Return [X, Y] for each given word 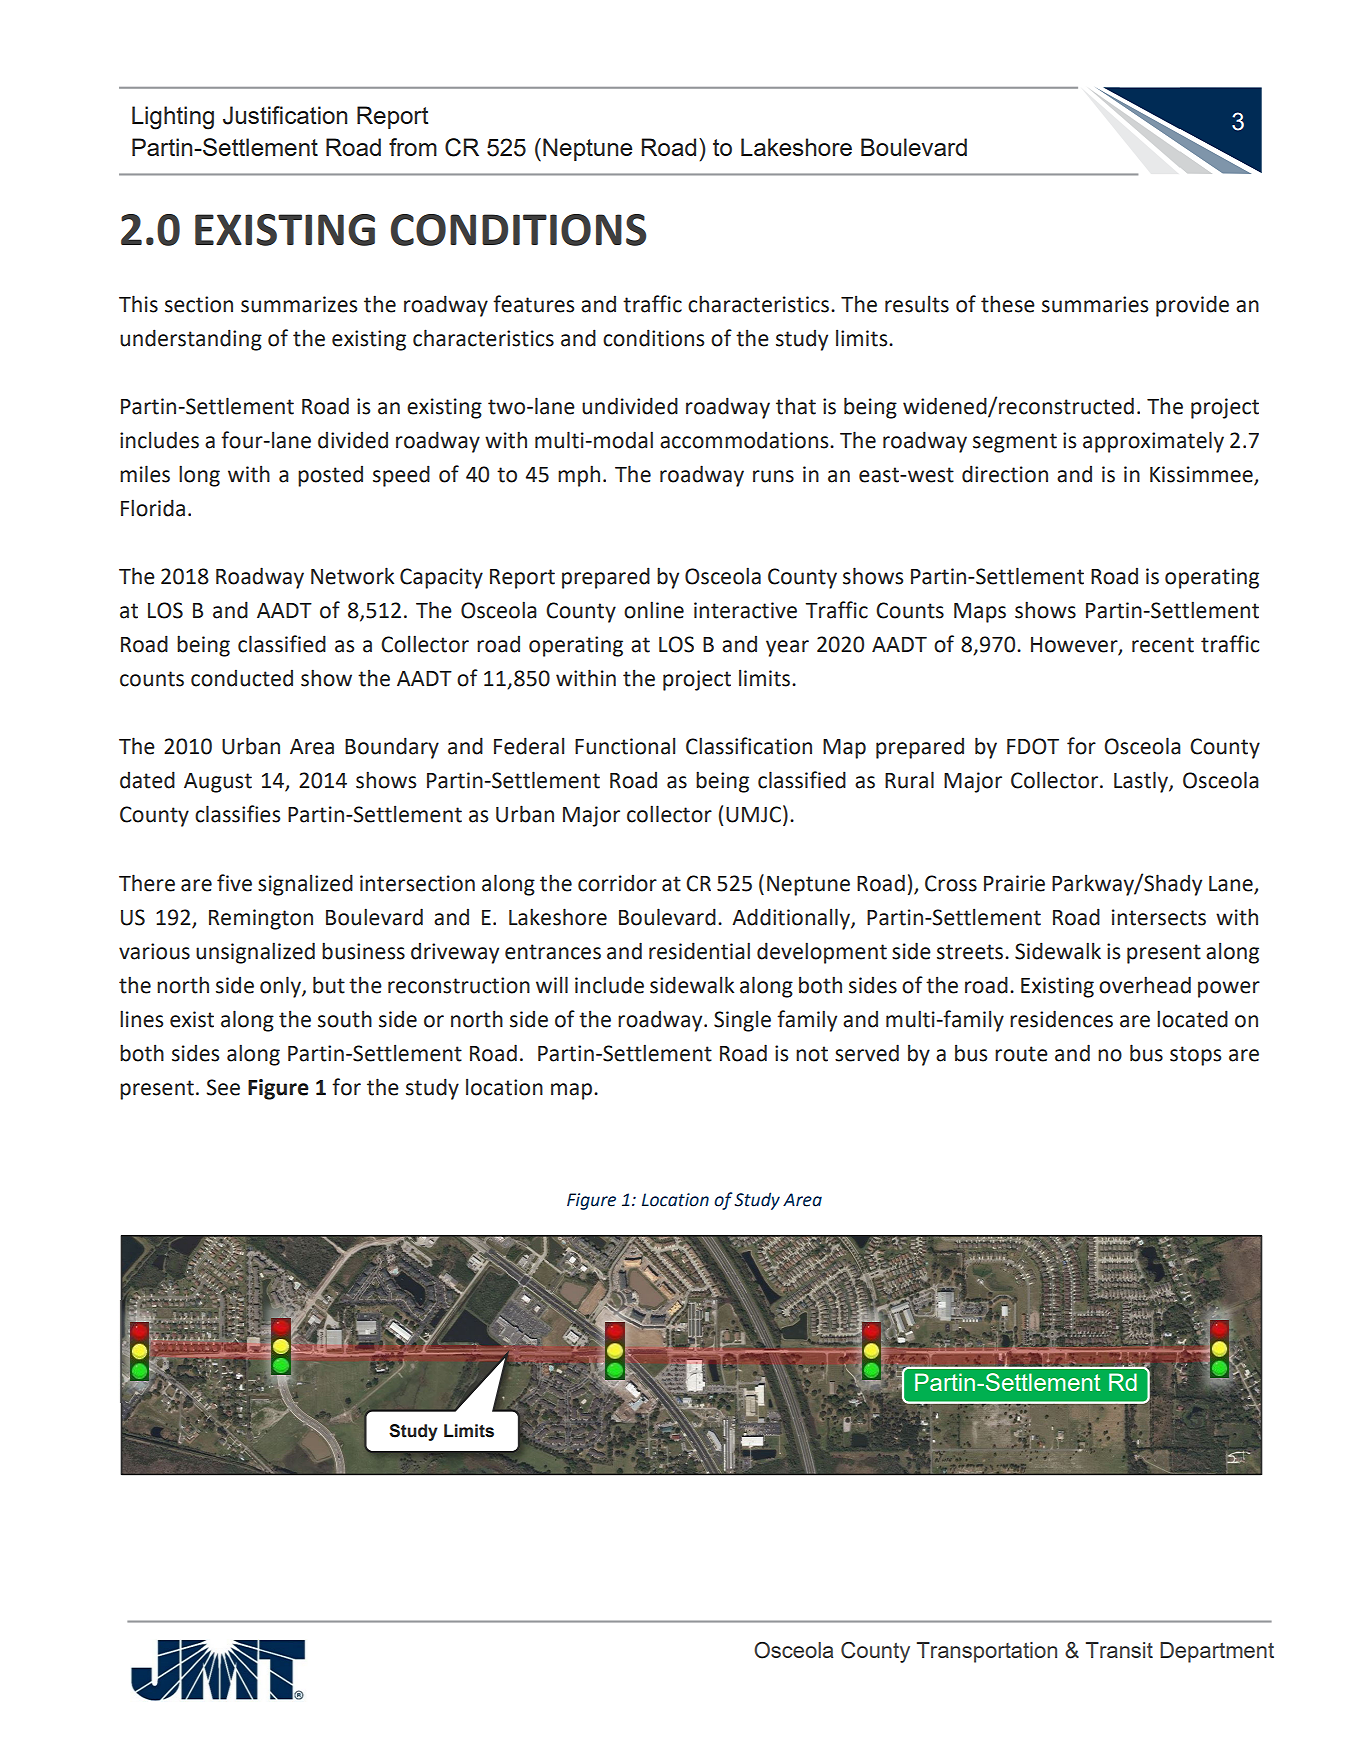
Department [1217, 1652]
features [533, 304]
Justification [285, 115]
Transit [1119, 1650]
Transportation [987, 1652]
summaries [1095, 304]
